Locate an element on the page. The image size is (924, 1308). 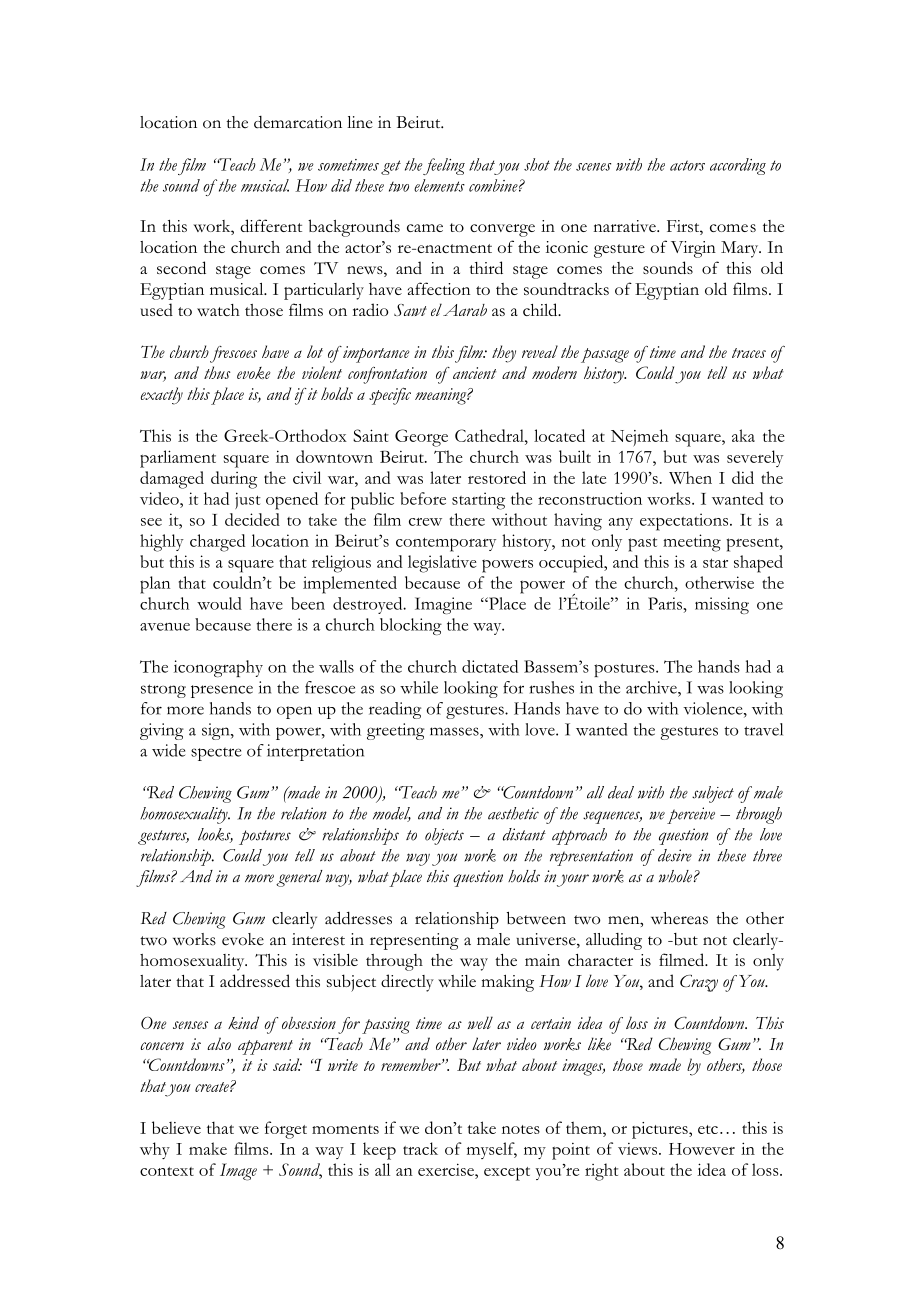
restored is located at coordinates (497, 477).
